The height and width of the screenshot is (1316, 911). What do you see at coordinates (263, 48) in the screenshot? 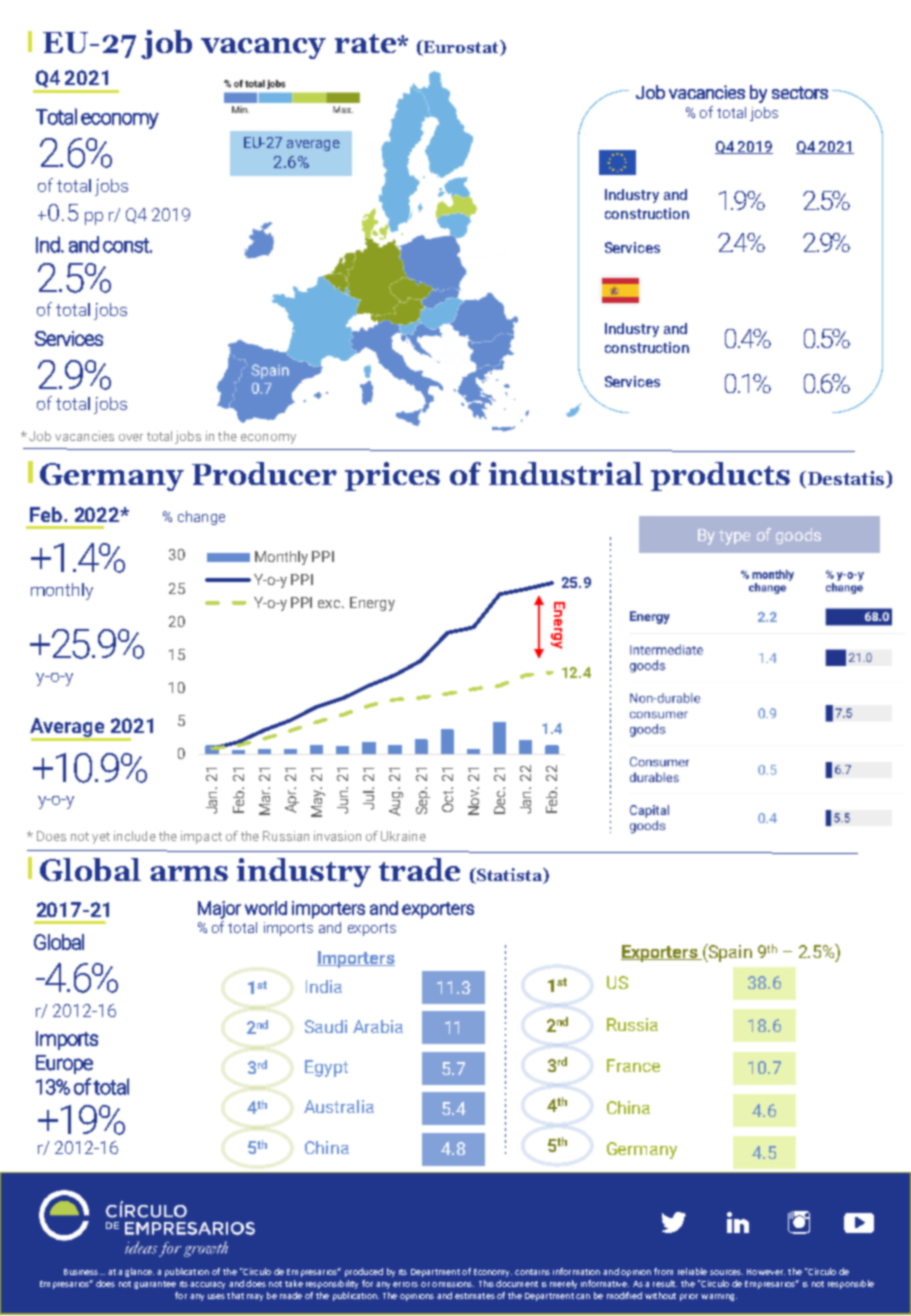
I see `vacancy` at bounding box center [263, 48].
